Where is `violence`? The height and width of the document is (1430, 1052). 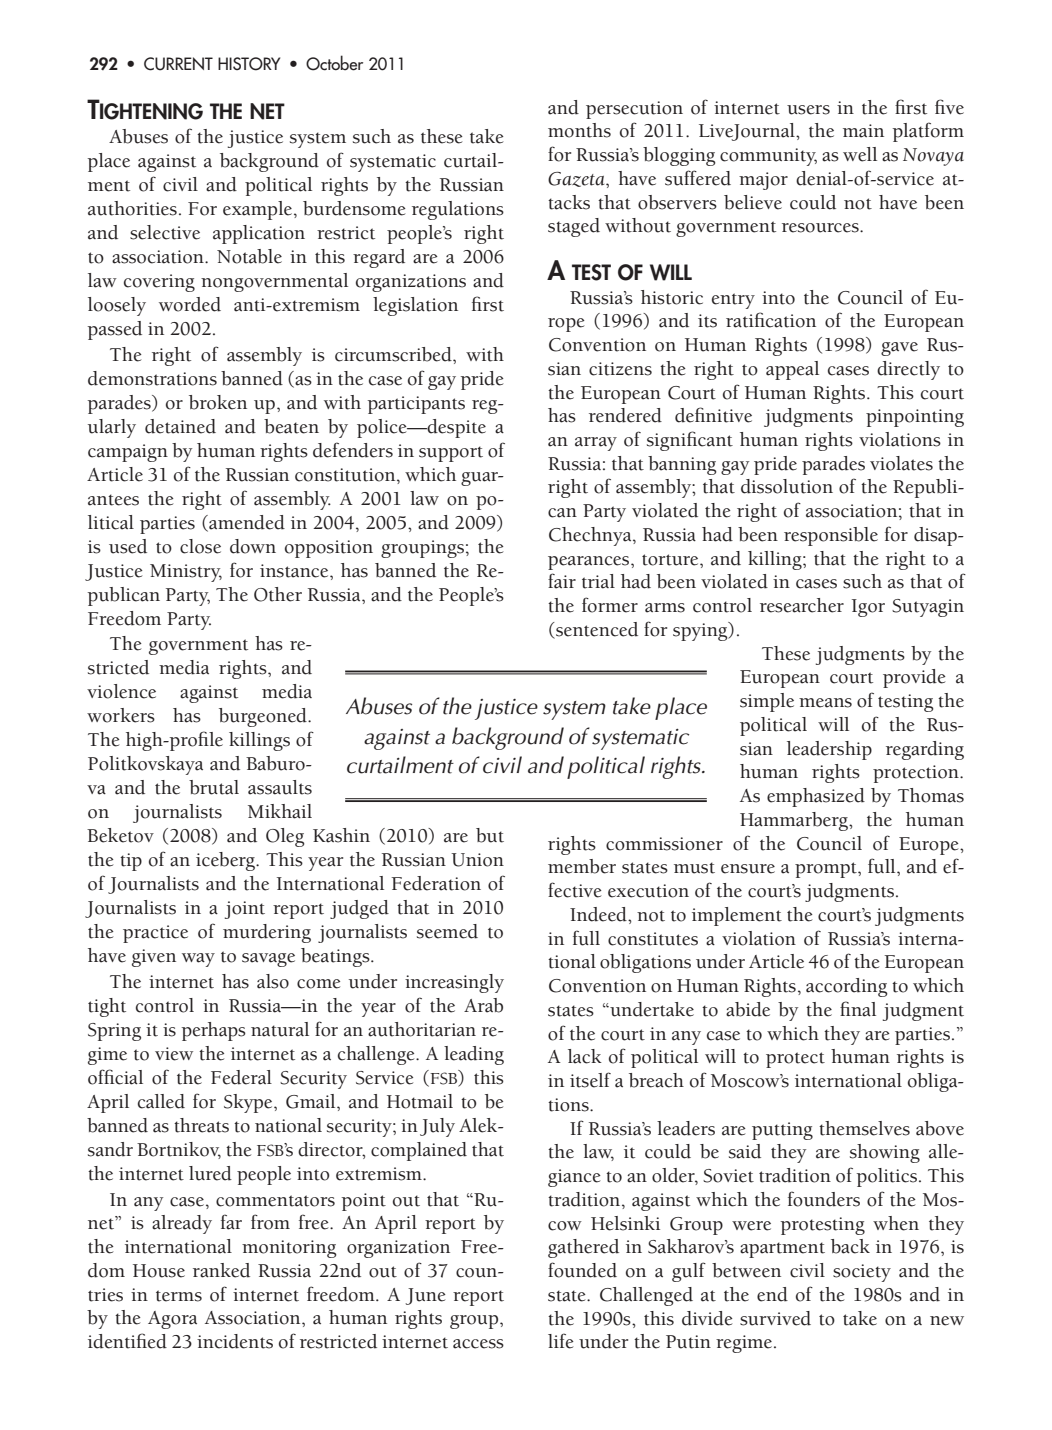 violence is located at coordinates (121, 691).
